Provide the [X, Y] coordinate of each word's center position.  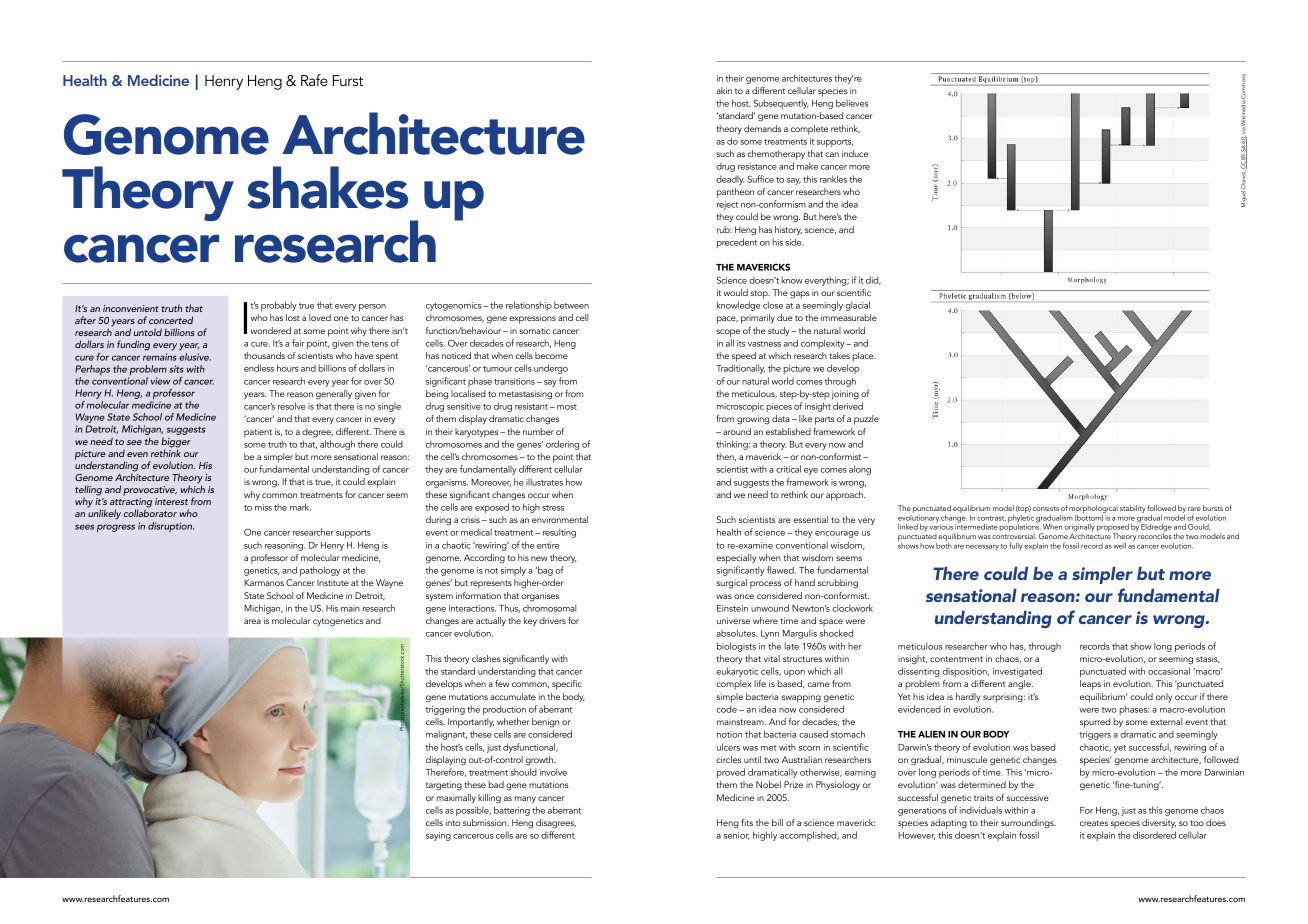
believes [852, 103]
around [737, 431]
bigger [176, 443]
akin [724, 90]
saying [438, 836]
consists [1046, 508]
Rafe [314, 80]
